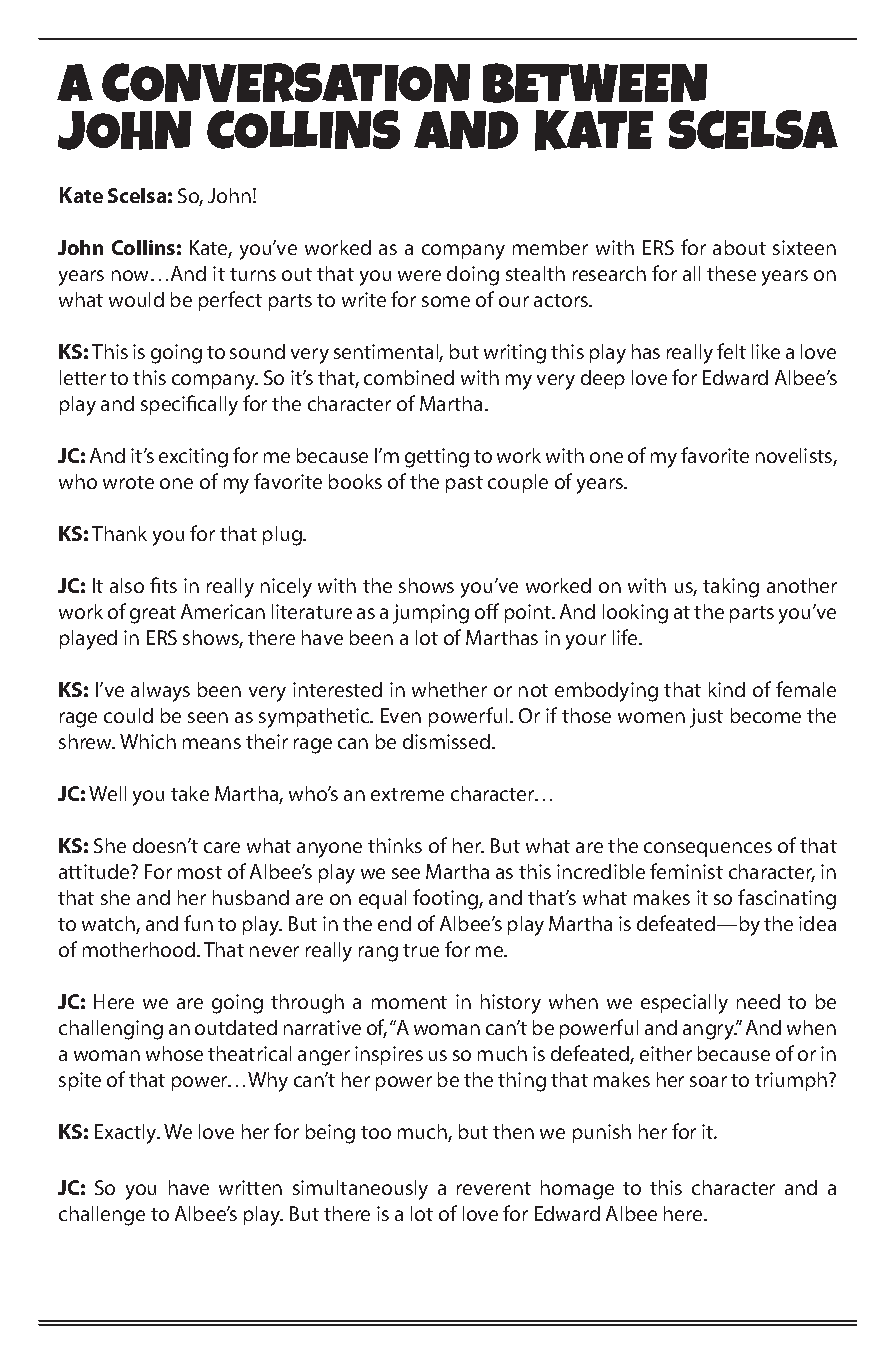 This screenshot has width=896, height=1364. Describe the element at coordinates (595, 83) in the screenshot. I see `BETWEEN` at that location.
